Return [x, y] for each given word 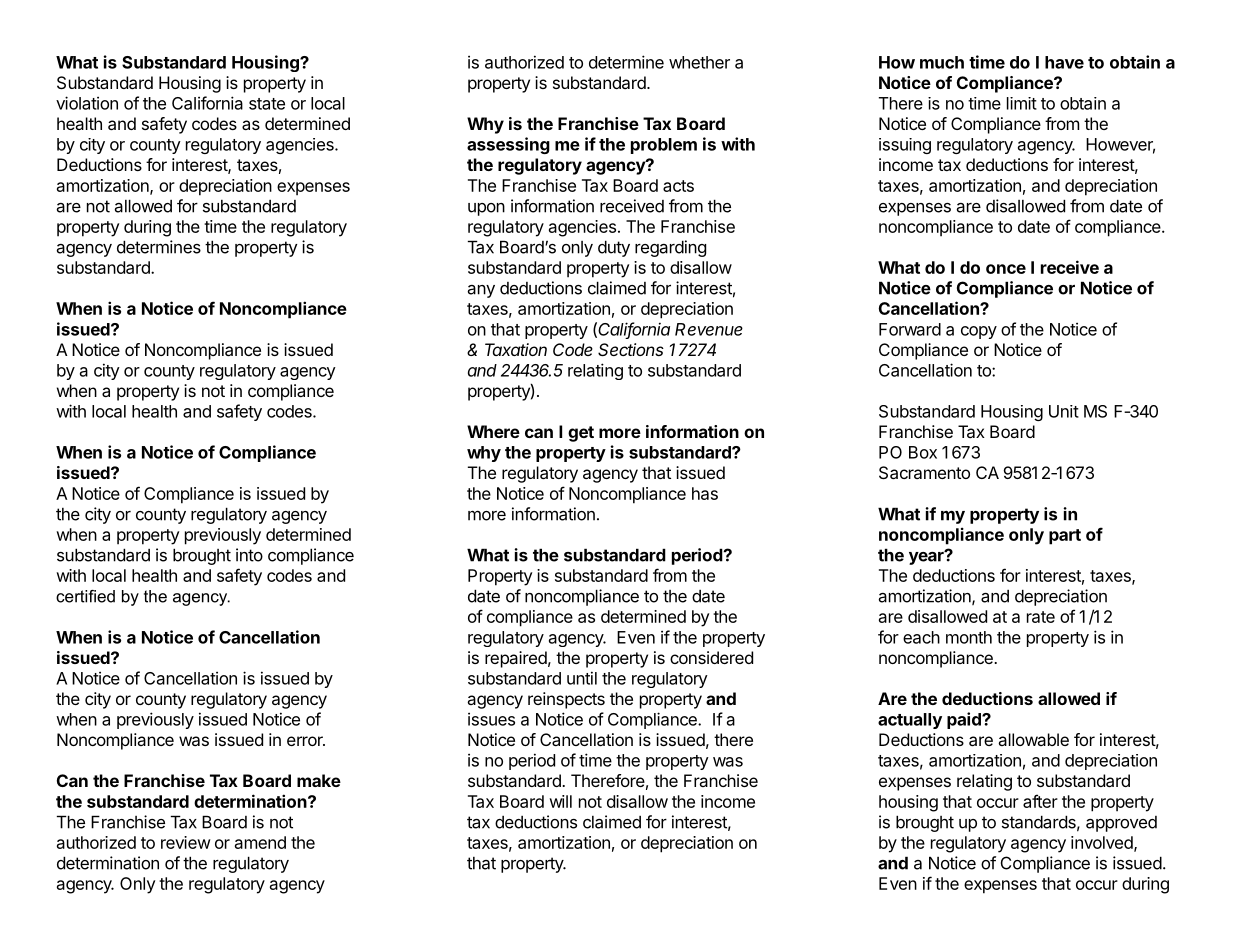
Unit [1064, 411]
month [969, 637]
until [582, 678]
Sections [631, 349]
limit [1022, 103]
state [267, 104]
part [1065, 537]
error [306, 741]
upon [486, 209]
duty [614, 248]
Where [493, 431]
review [186, 842]
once [1006, 269]
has [705, 493]
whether [699, 62]
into [249, 555]
